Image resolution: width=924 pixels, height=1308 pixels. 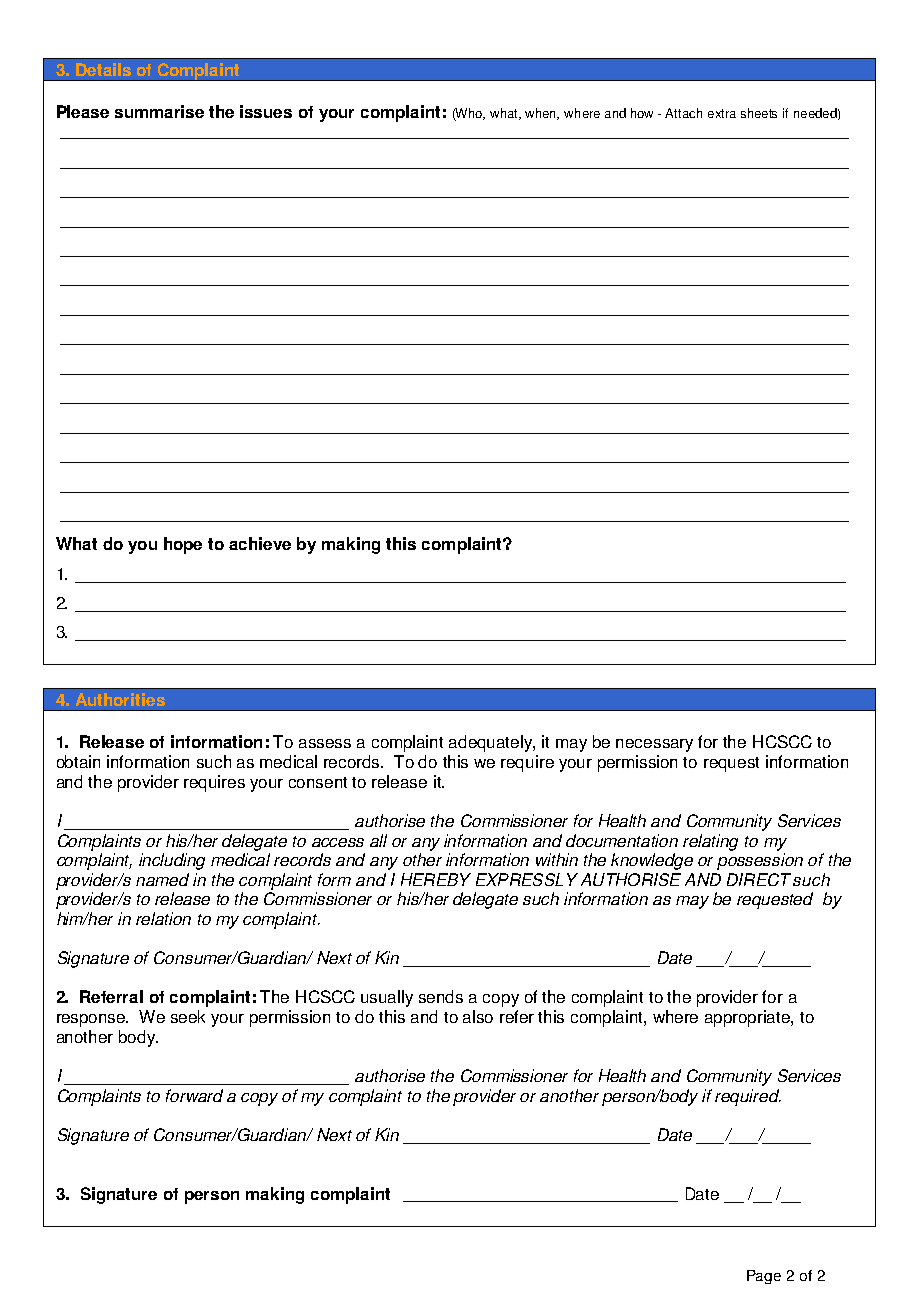 What do you see at coordinates (654, 745) in the page?
I see `necessary` at bounding box center [654, 745].
